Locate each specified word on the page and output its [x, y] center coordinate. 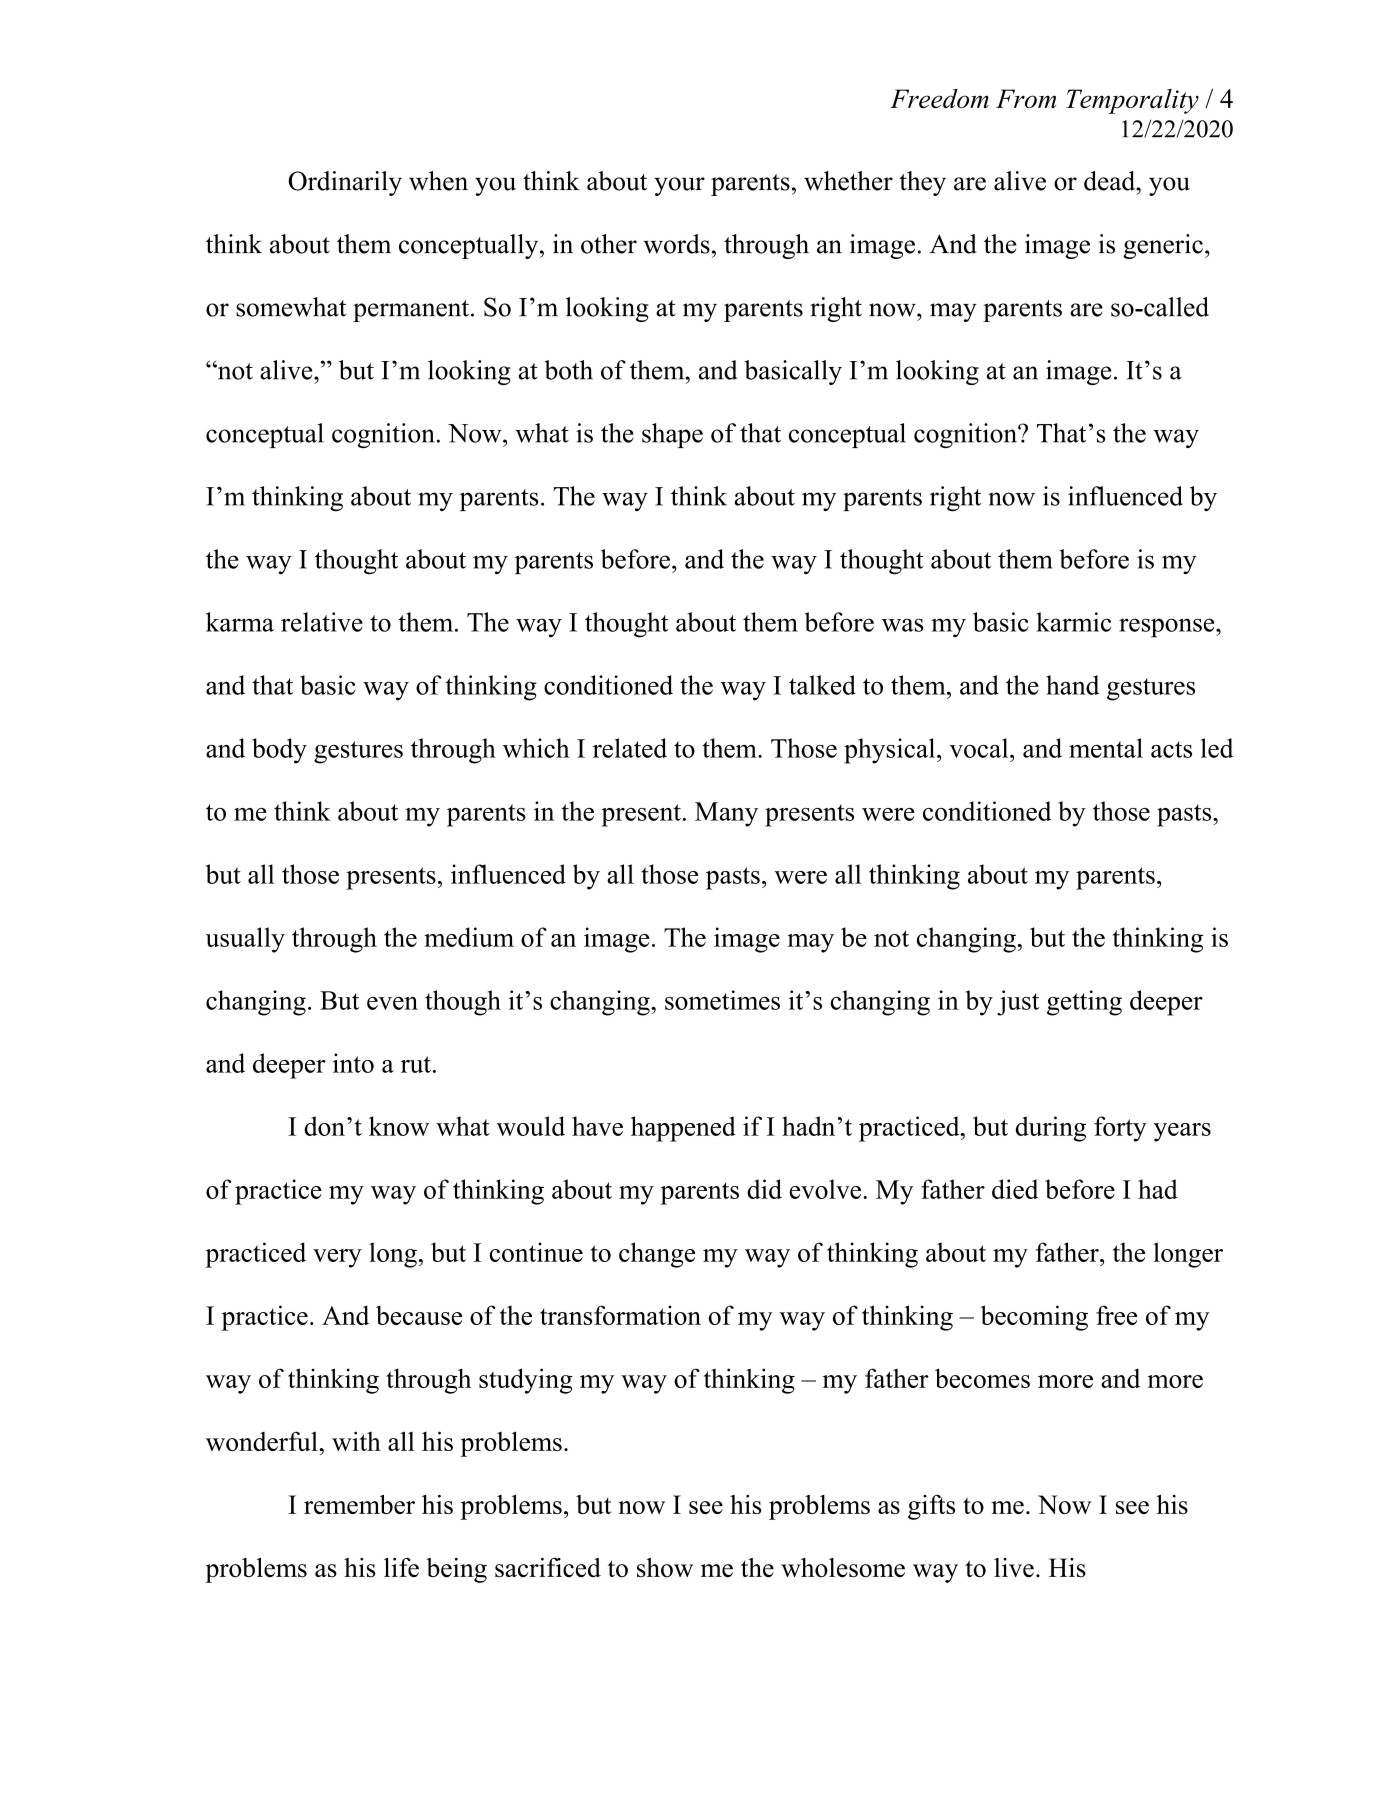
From [1026, 98]
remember [359, 1504]
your [679, 186]
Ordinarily [345, 183]
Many [726, 814]
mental [1106, 748]
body [279, 751]
